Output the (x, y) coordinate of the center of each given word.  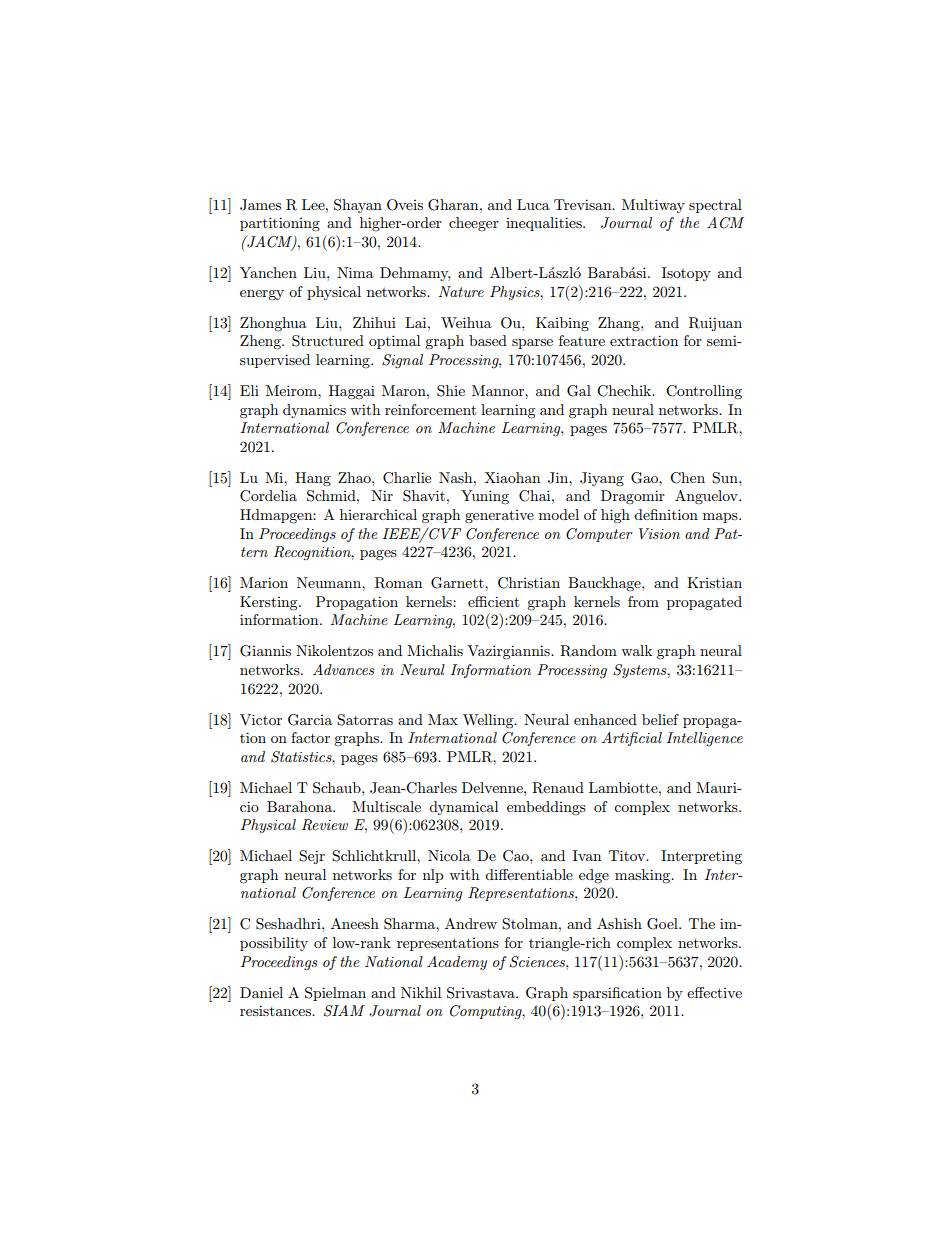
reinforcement (430, 409)
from (643, 601)
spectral (715, 206)
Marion (264, 582)
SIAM (344, 1011)
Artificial (632, 739)
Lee (314, 204)
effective (714, 992)
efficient (493, 601)
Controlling (704, 392)
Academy (457, 963)
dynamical (463, 808)
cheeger (474, 224)
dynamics (314, 411)
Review (325, 825)
